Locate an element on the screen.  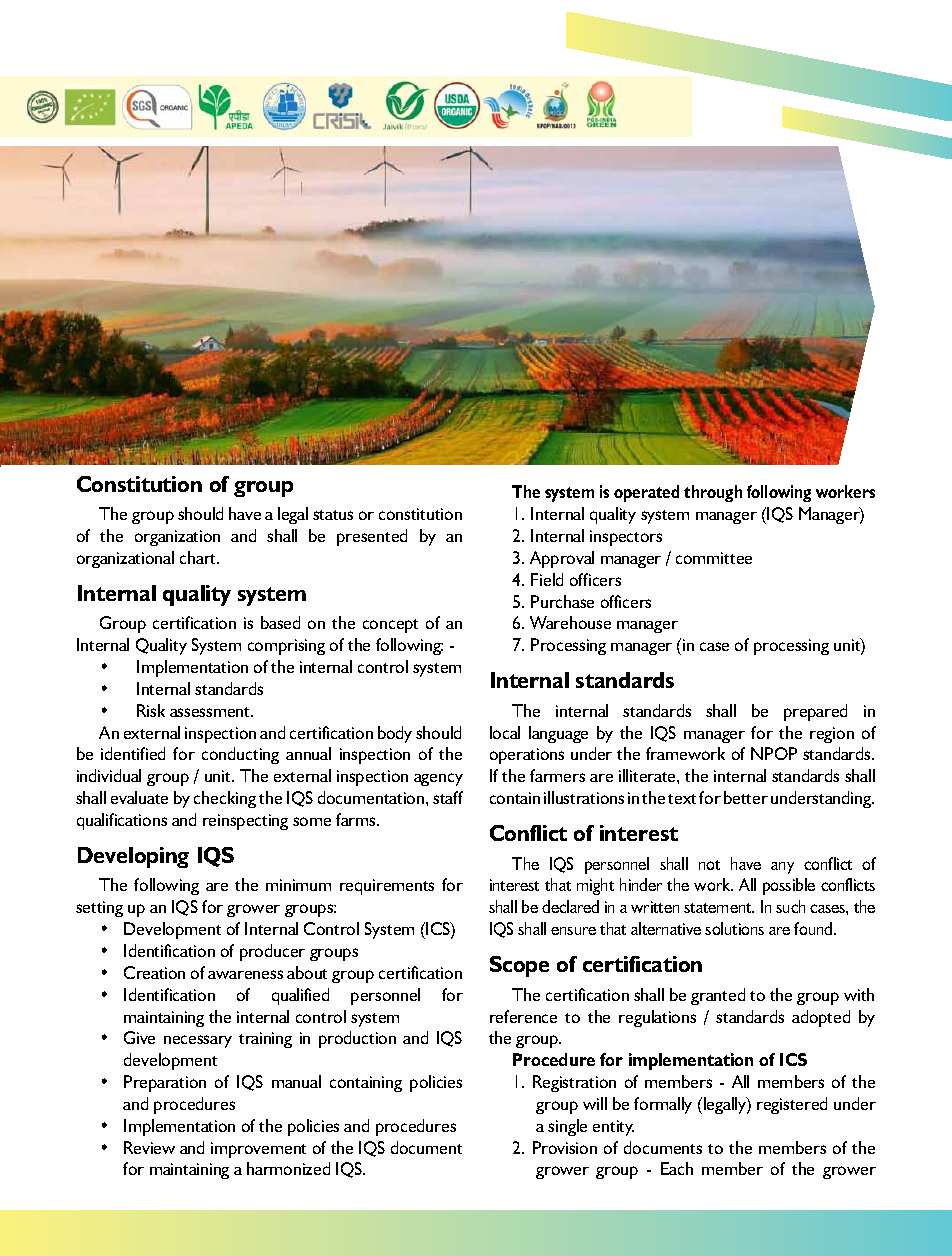
assessment is located at coordinates (211, 712).
